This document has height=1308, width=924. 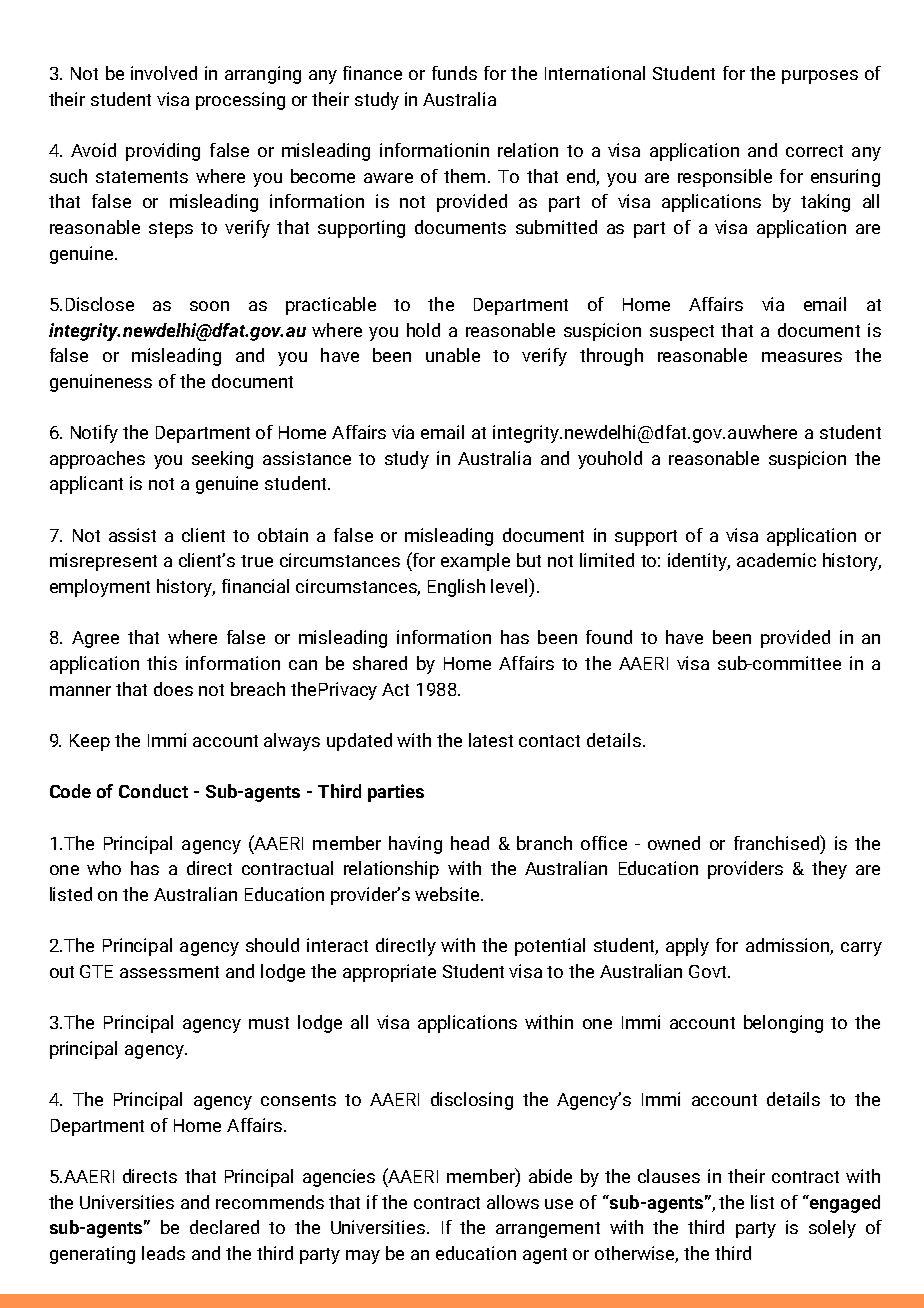 I want to click on head, so click(x=470, y=843).
